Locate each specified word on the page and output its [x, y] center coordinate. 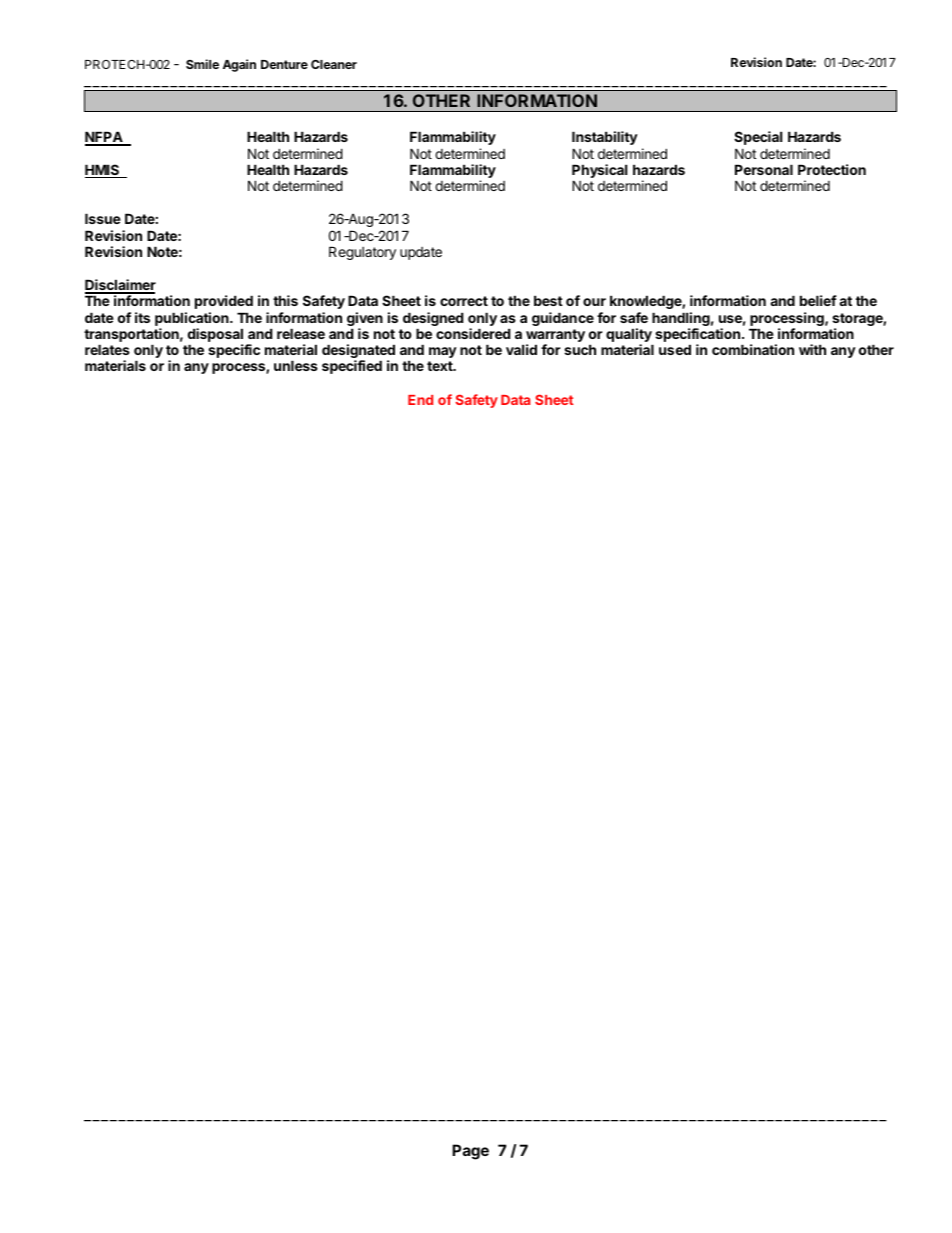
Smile [202, 64]
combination [753, 349]
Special [758, 138]
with [812, 349]
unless [296, 365]
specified [352, 367]
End [420, 400]
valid [521, 349]
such [580, 349]
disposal [215, 336]
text [441, 366]
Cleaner [334, 64]
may [443, 352]
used [675, 349]
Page [470, 1152]
